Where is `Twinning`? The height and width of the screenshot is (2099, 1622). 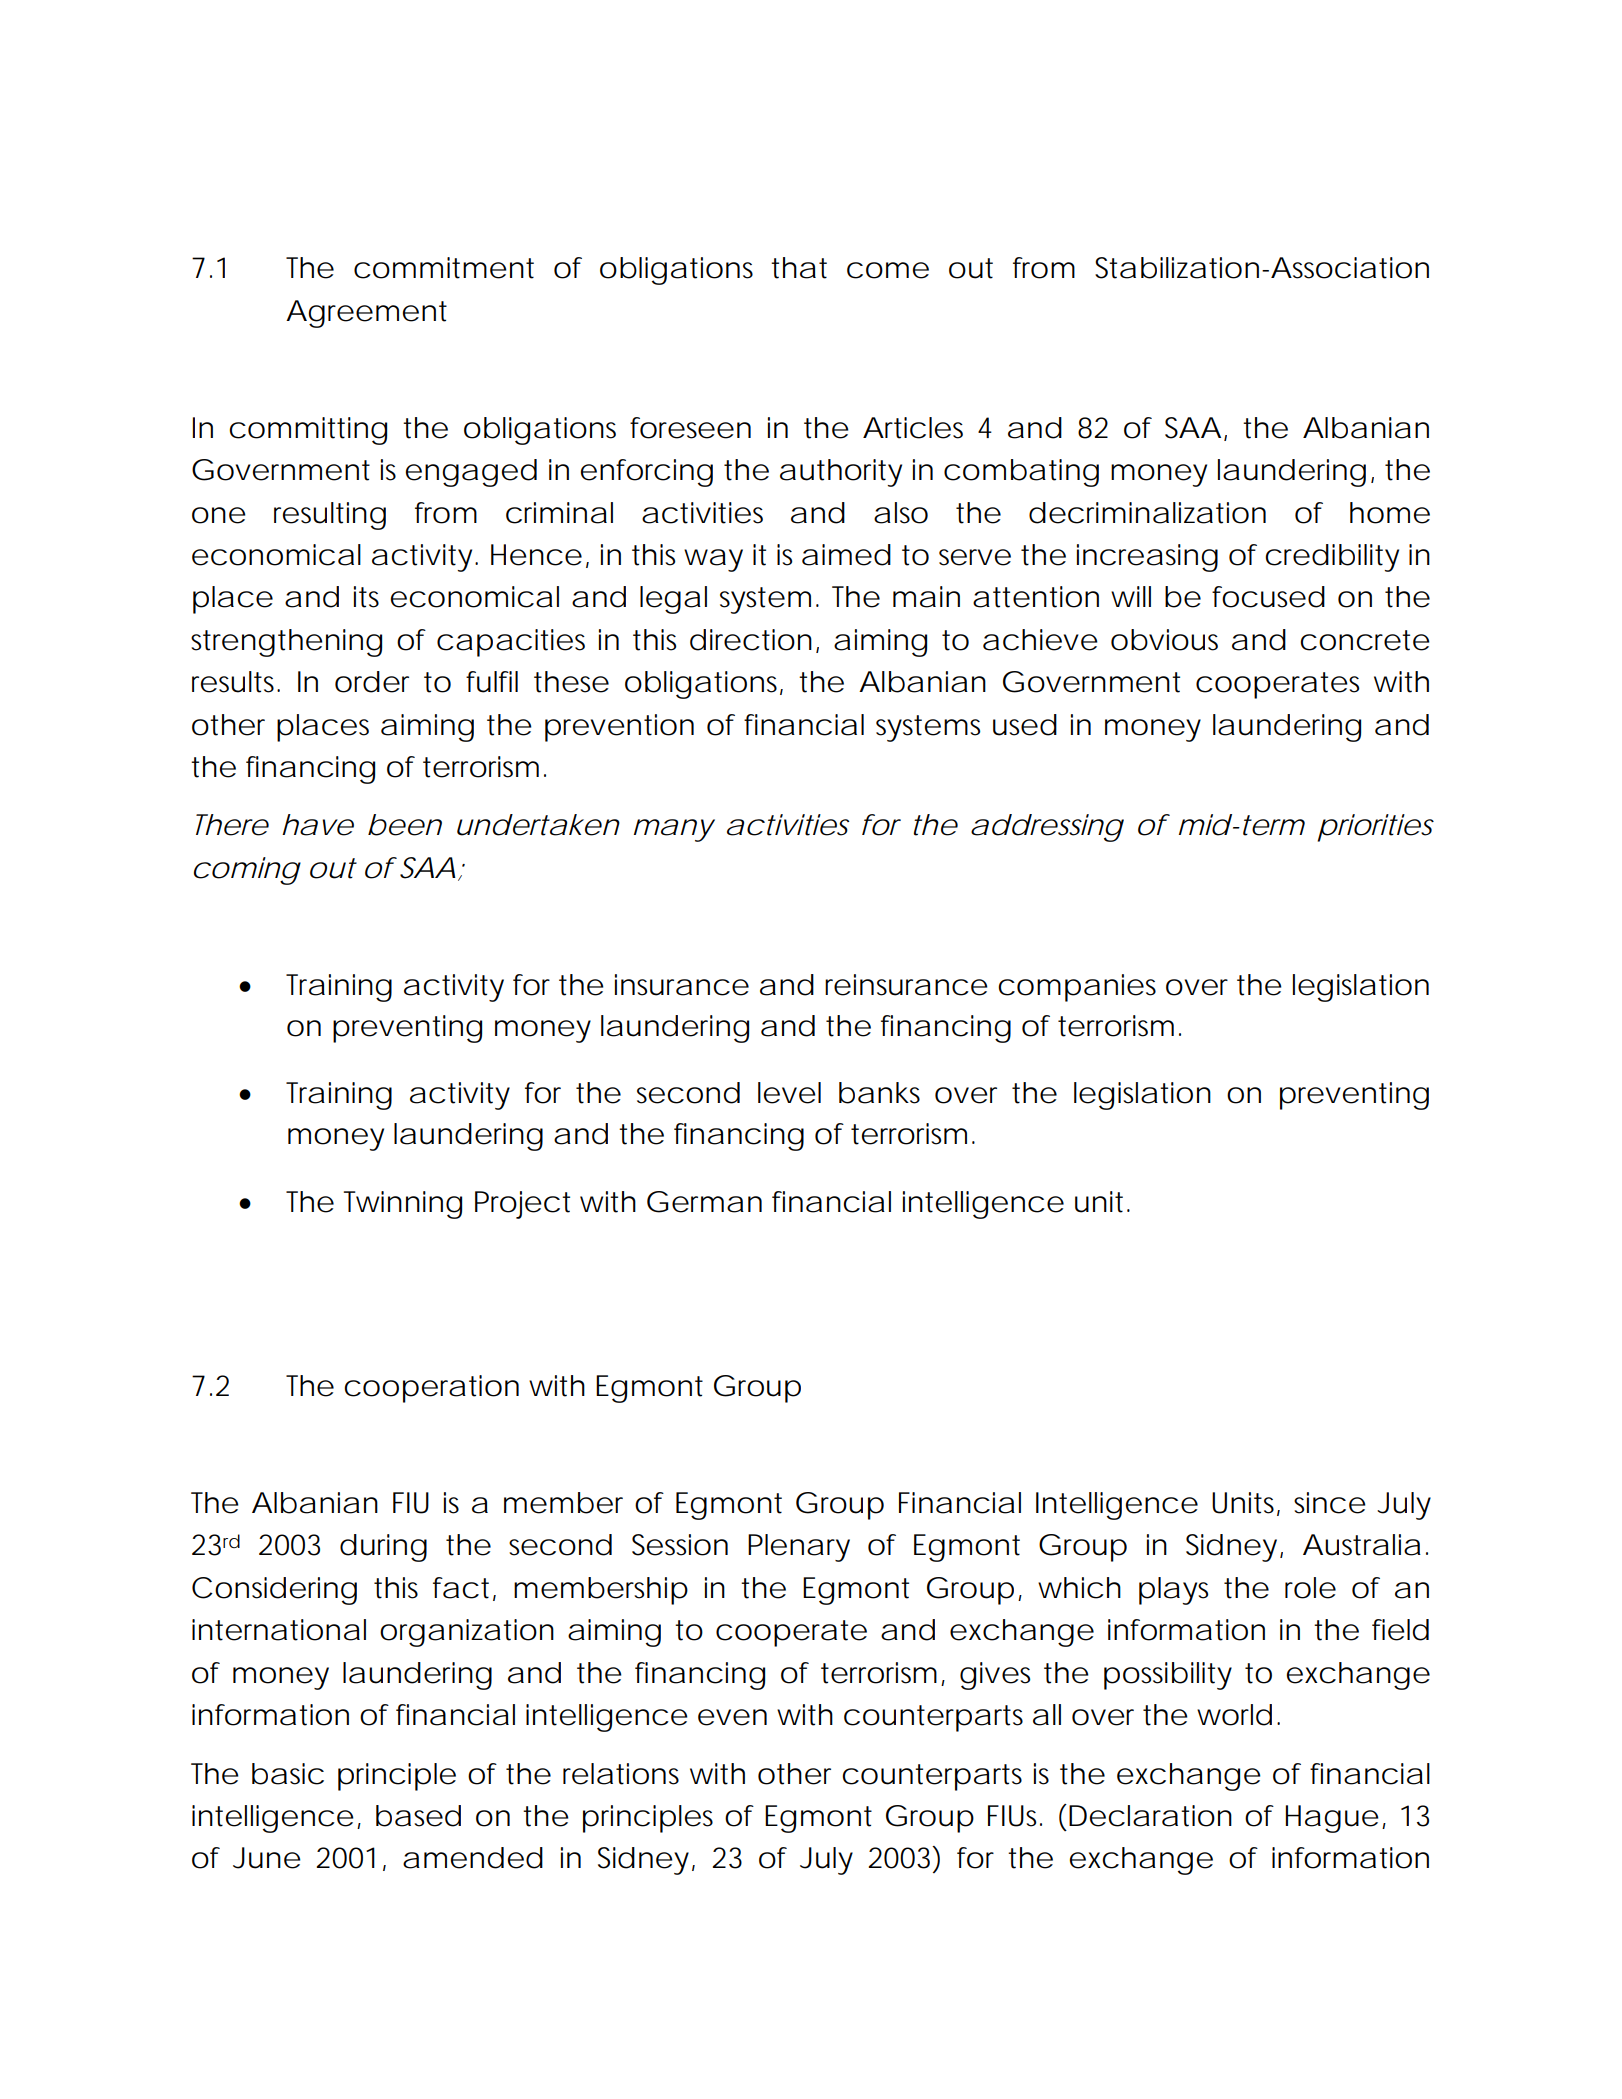 Twinning is located at coordinates (403, 1205).
